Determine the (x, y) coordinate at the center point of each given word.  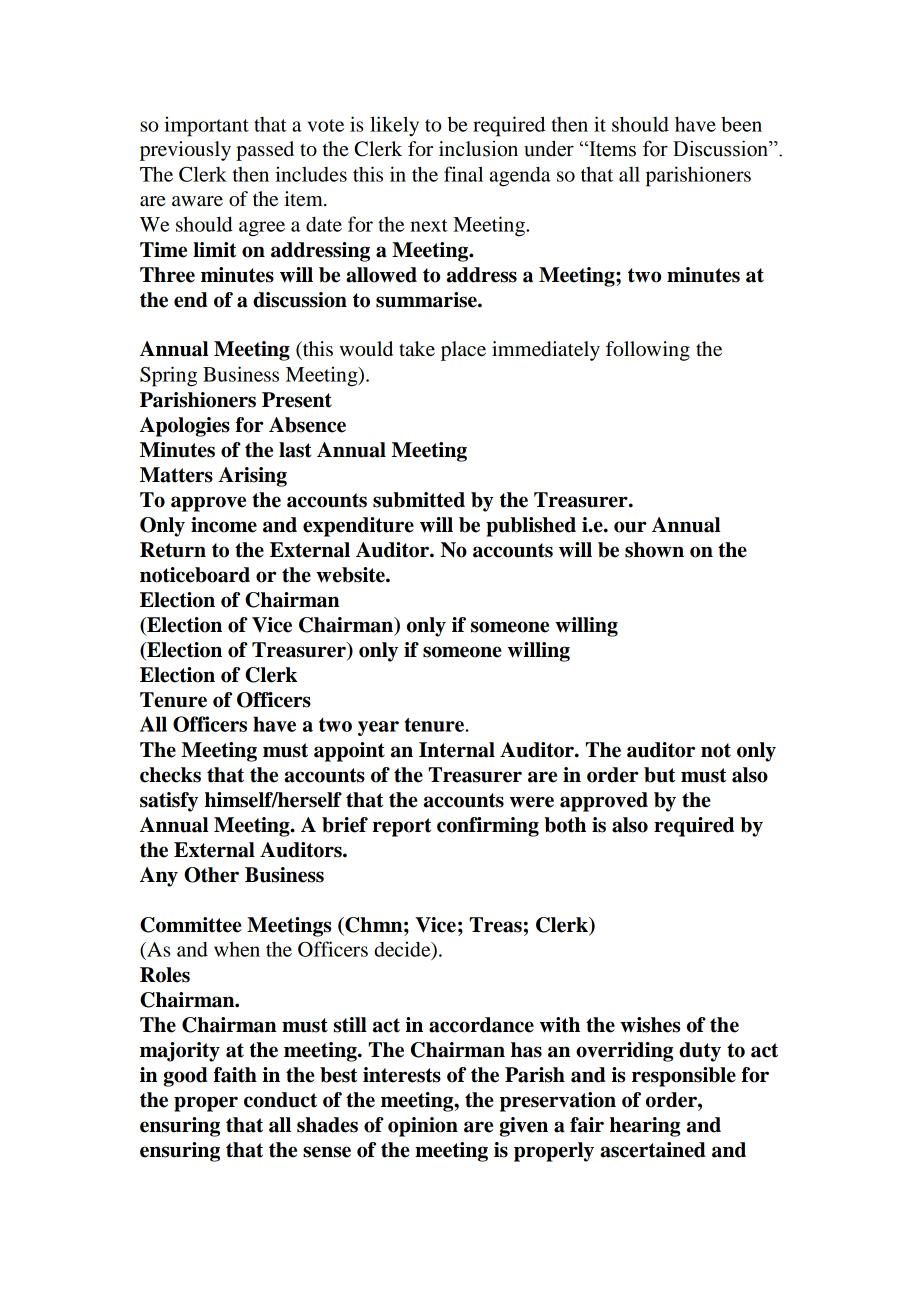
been (741, 124)
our (630, 527)
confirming (488, 827)
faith (235, 1075)
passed (265, 151)
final (463, 174)
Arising (252, 477)
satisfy (169, 802)
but (659, 775)
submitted (419, 500)
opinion (423, 1127)
